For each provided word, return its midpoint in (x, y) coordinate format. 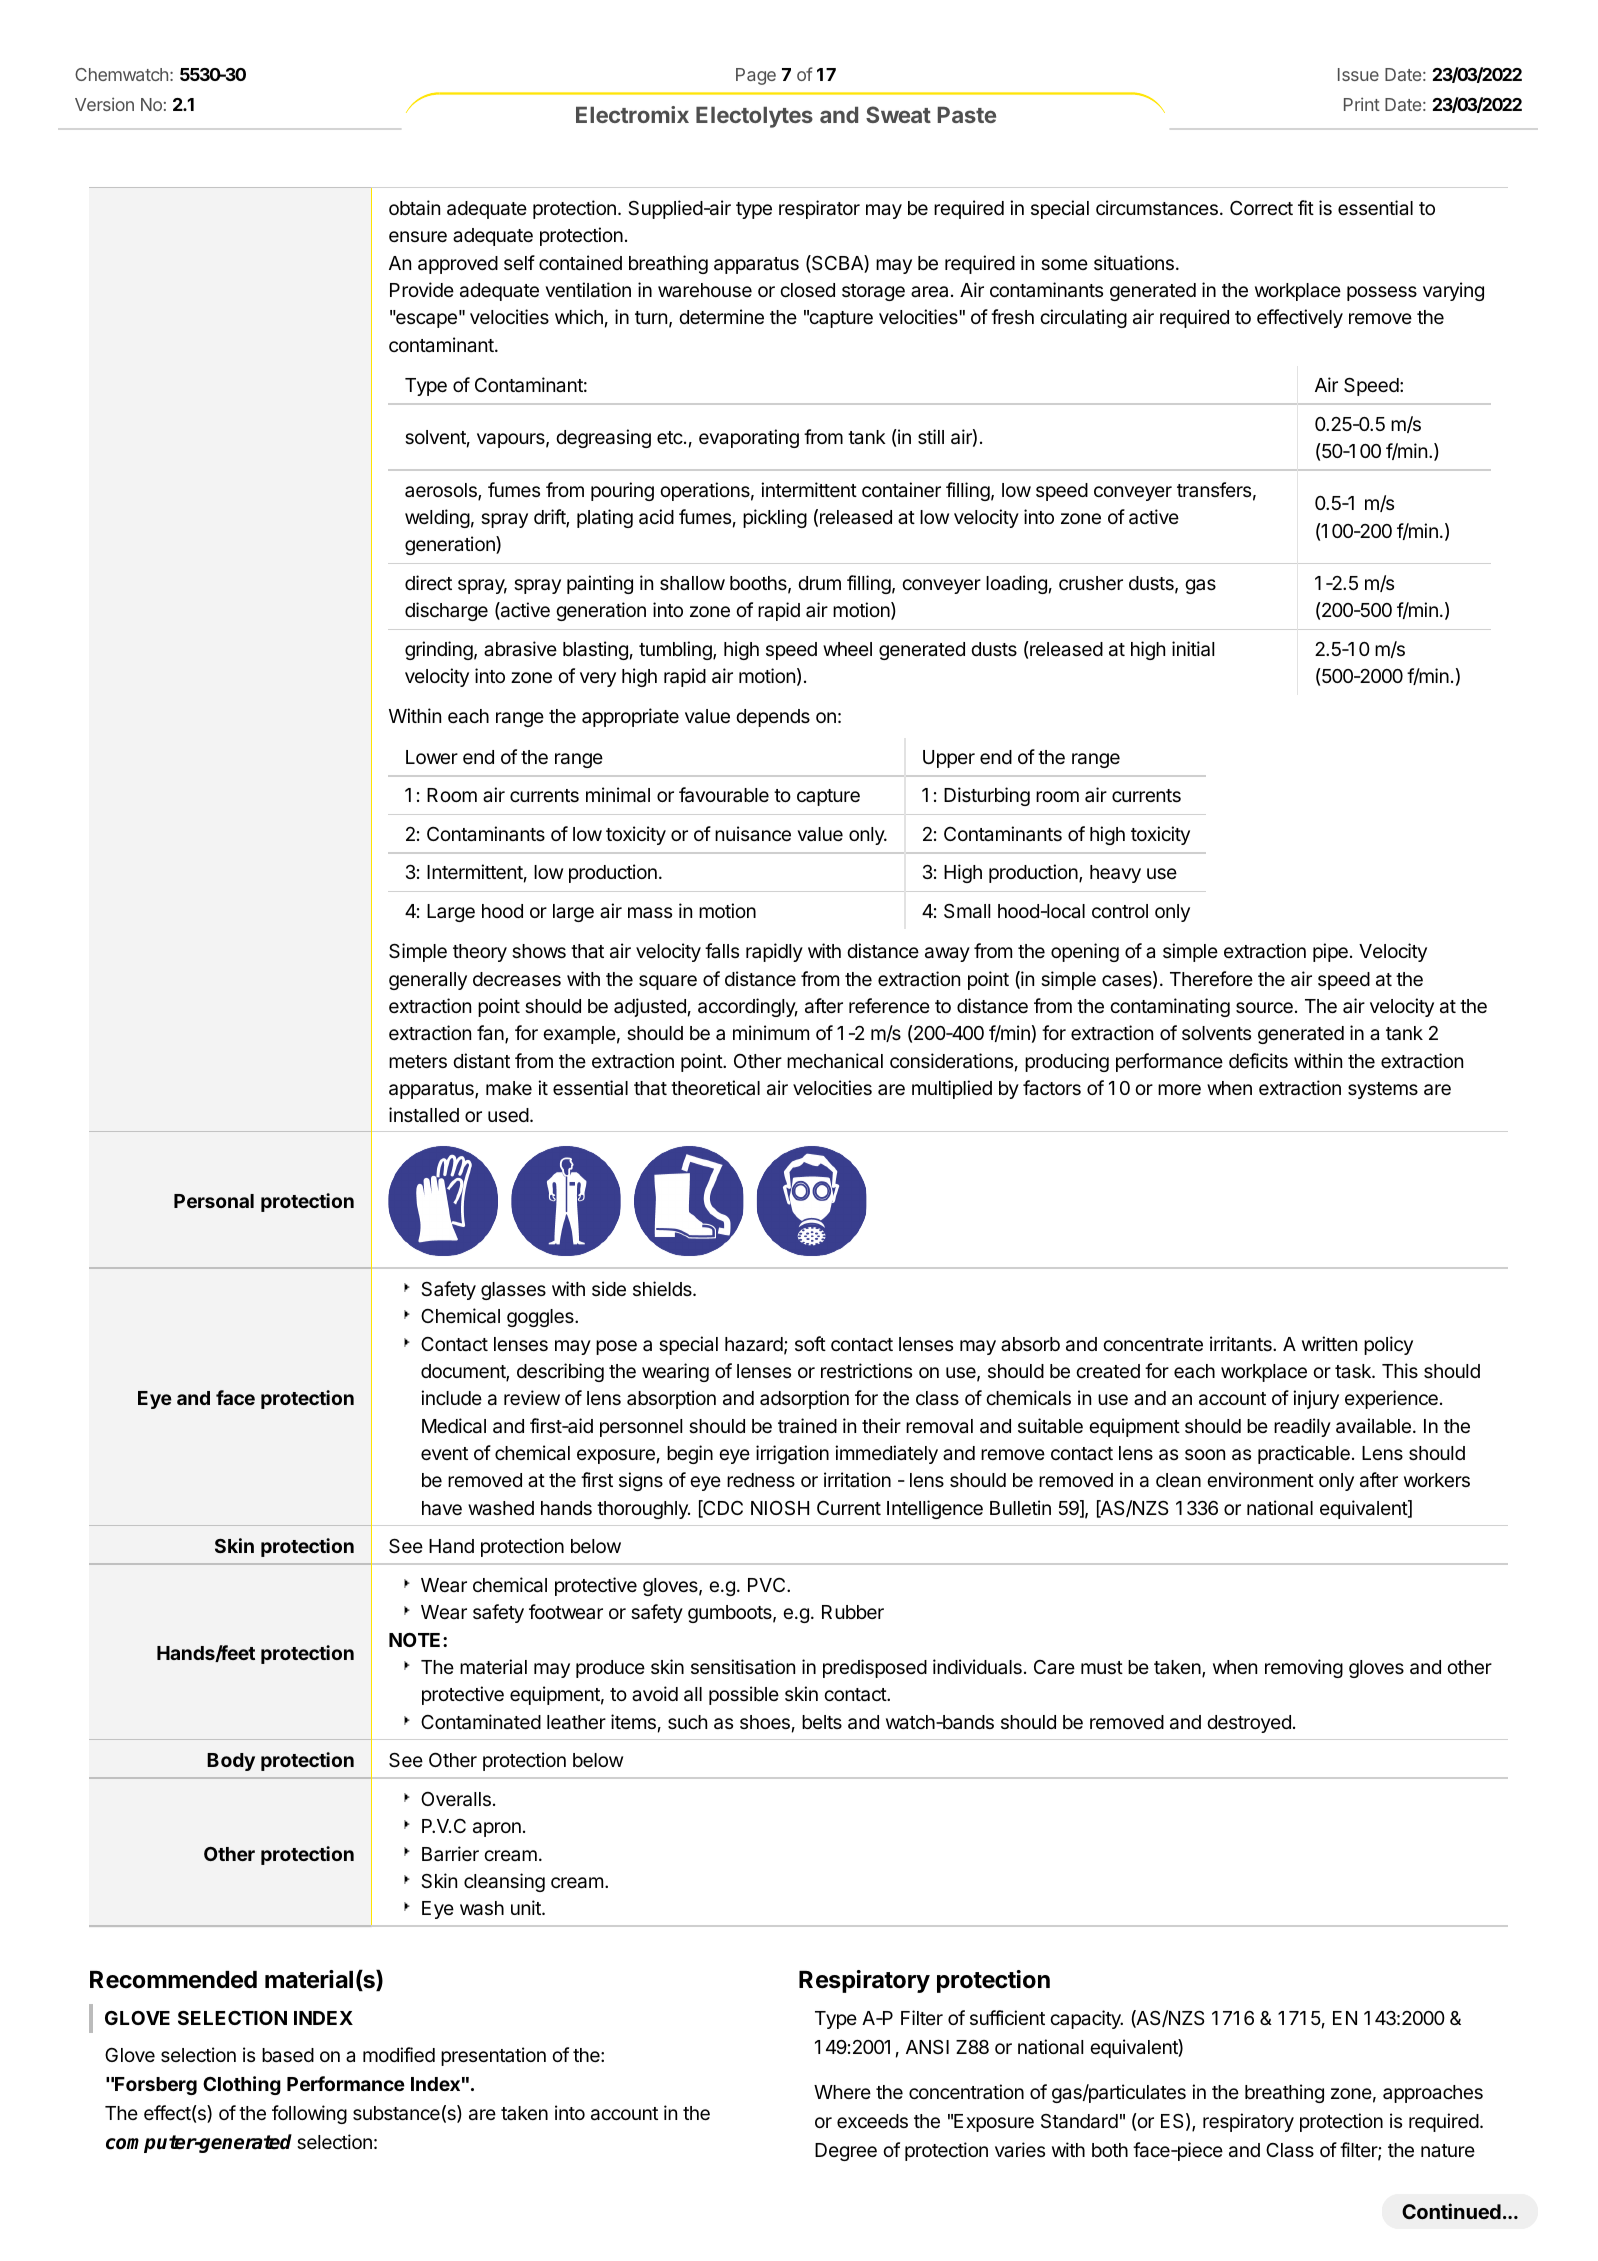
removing (1304, 1668)
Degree (846, 2152)
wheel (847, 649)
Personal (214, 1201)
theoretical (715, 1087)
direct (428, 582)
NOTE (416, 1640)
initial (1193, 649)
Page (756, 76)
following (309, 2114)
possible (744, 1695)
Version (104, 104)
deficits (1258, 1060)
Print (1362, 104)
